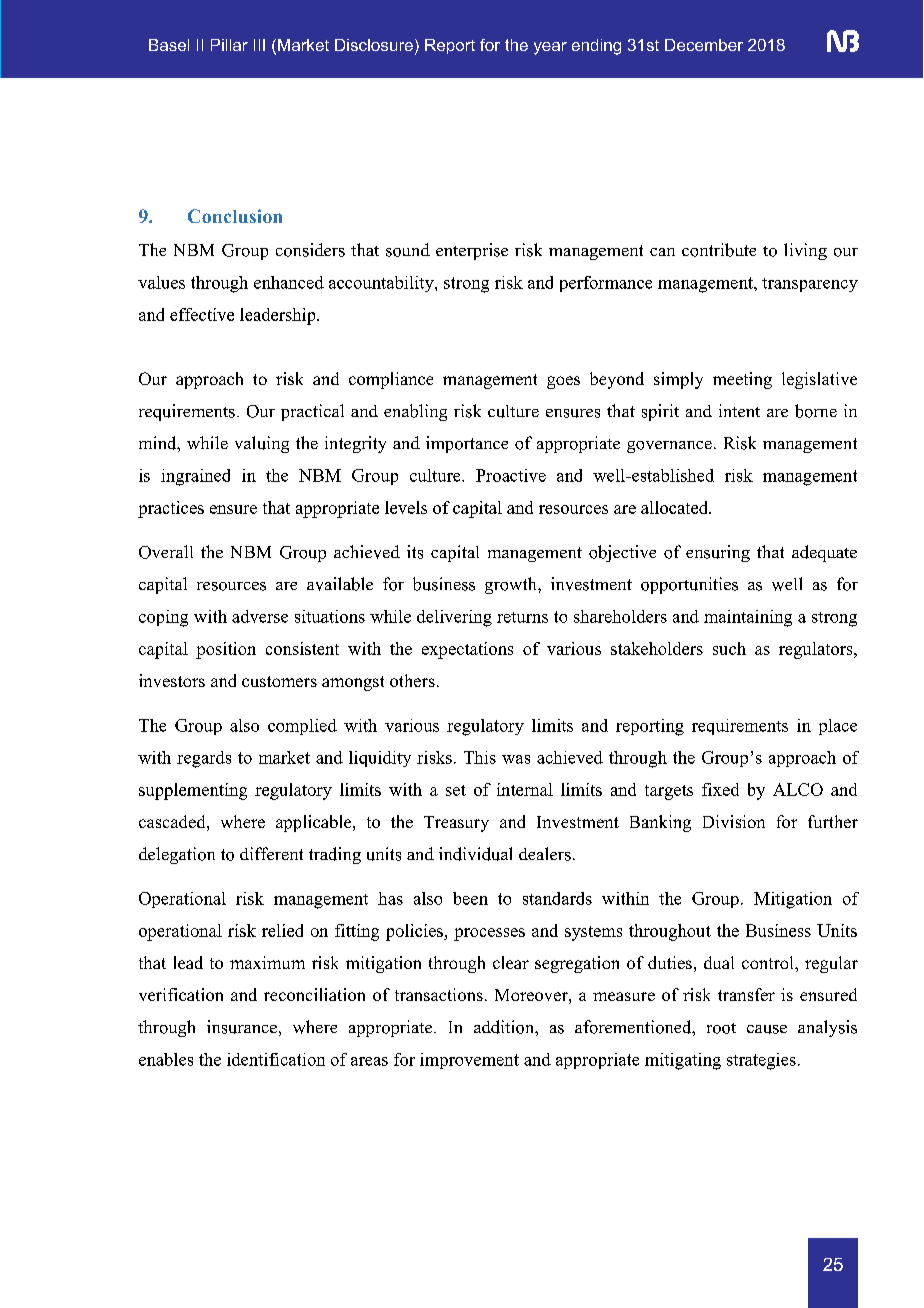 This page has width=924, height=1308. What do you see at coordinates (472, 251) in the page?
I see `enterprise` at bounding box center [472, 251].
